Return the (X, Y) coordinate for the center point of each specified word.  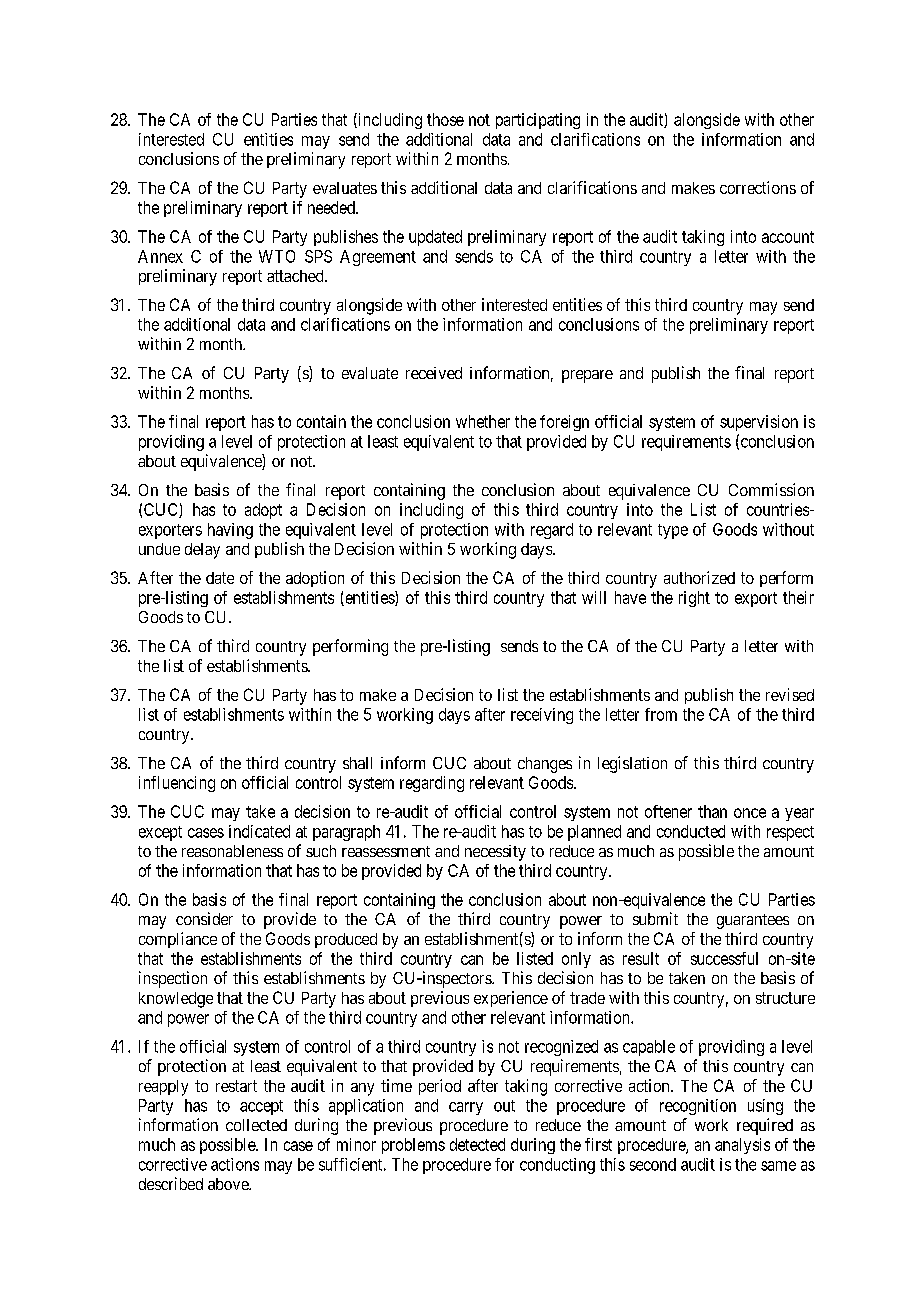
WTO (277, 256)
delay (202, 551)
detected (477, 1144)
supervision (759, 423)
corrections (758, 187)
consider (204, 918)
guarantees (753, 921)
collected (256, 1125)
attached (296, 276)
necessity (495, 853)
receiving (542, 716)
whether (483, 421)
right (694, 599)
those (445, 119)
